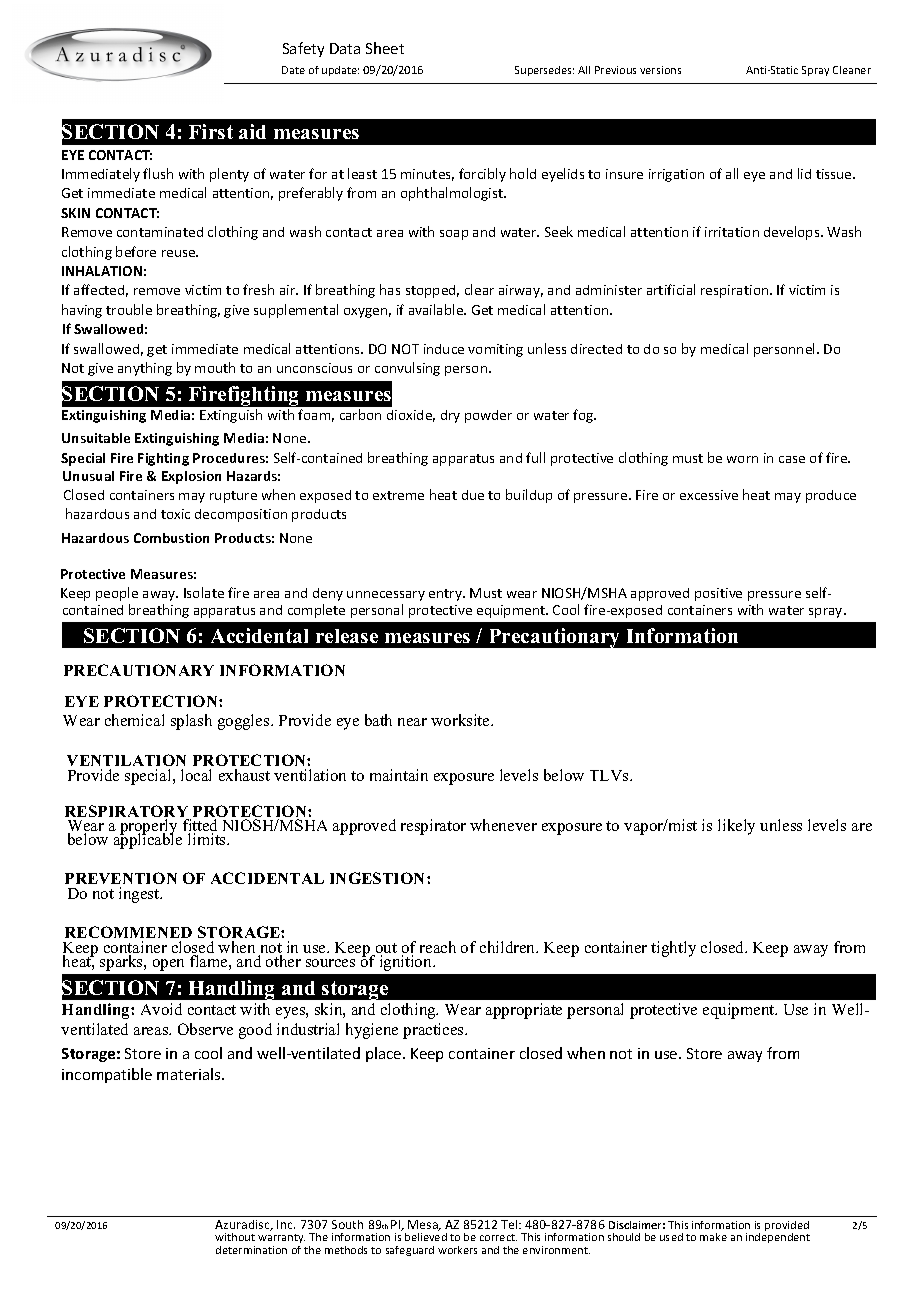 Image resolution: width=924 pixels, height=1307 pixels. What do you see at coordinates (852, 70) in the screenshot?
I see `Cleaner` at bounding box center [852, 70].
